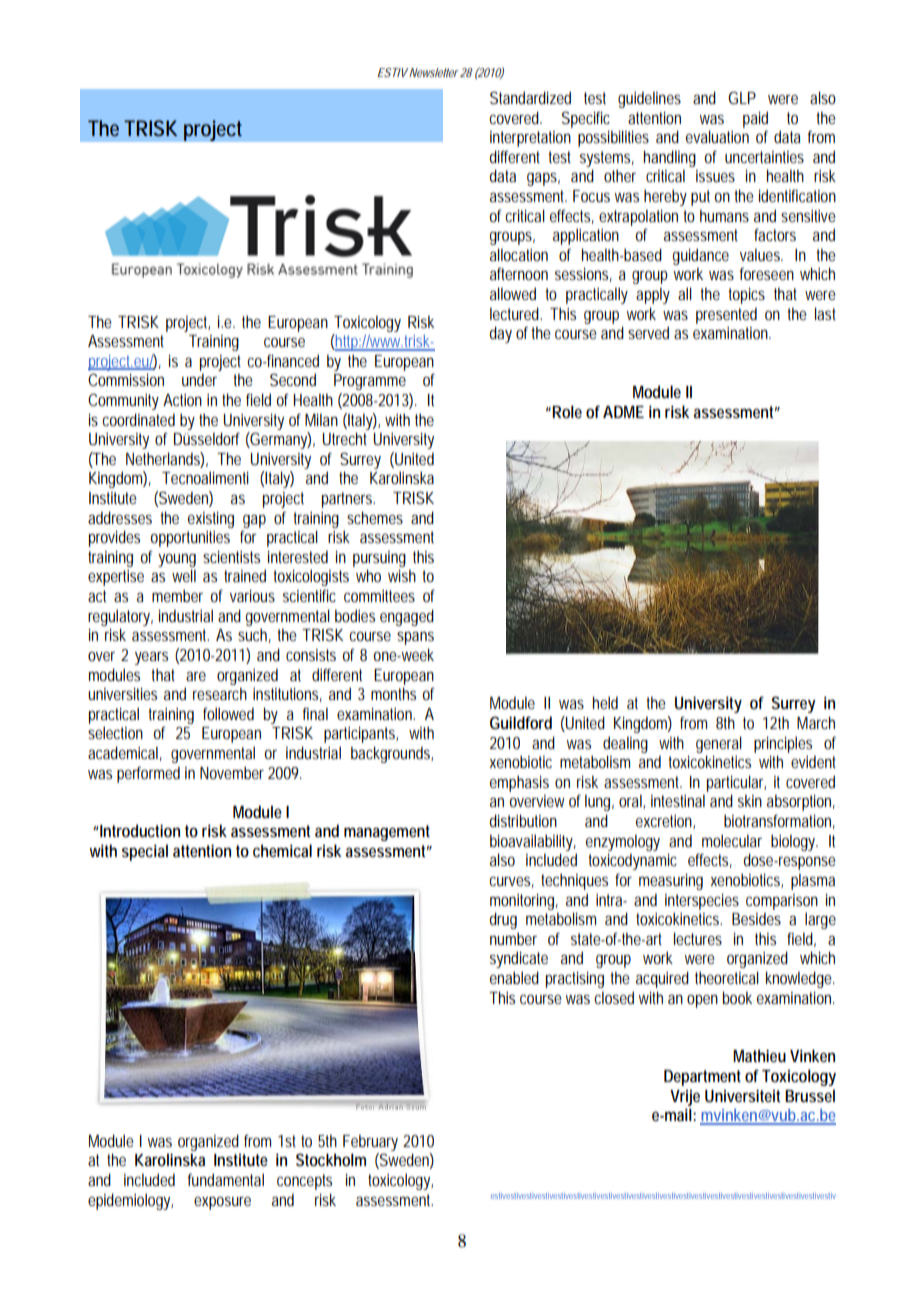  Describe the element at coordinates (370, 1142) in the screenshot. I see `February` at that location.
